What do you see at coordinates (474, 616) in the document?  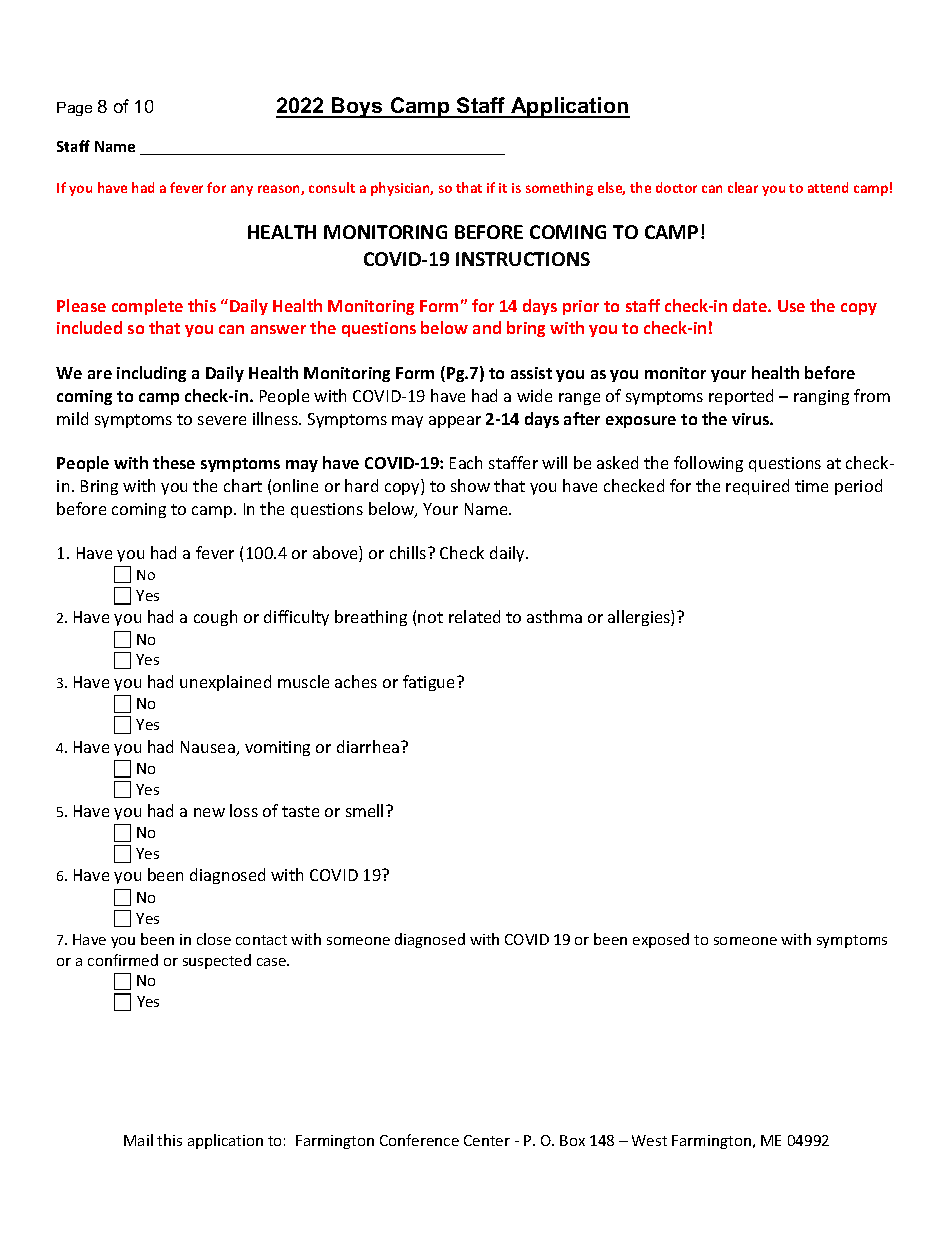 I see `related` at bounding box center [474, 616].
